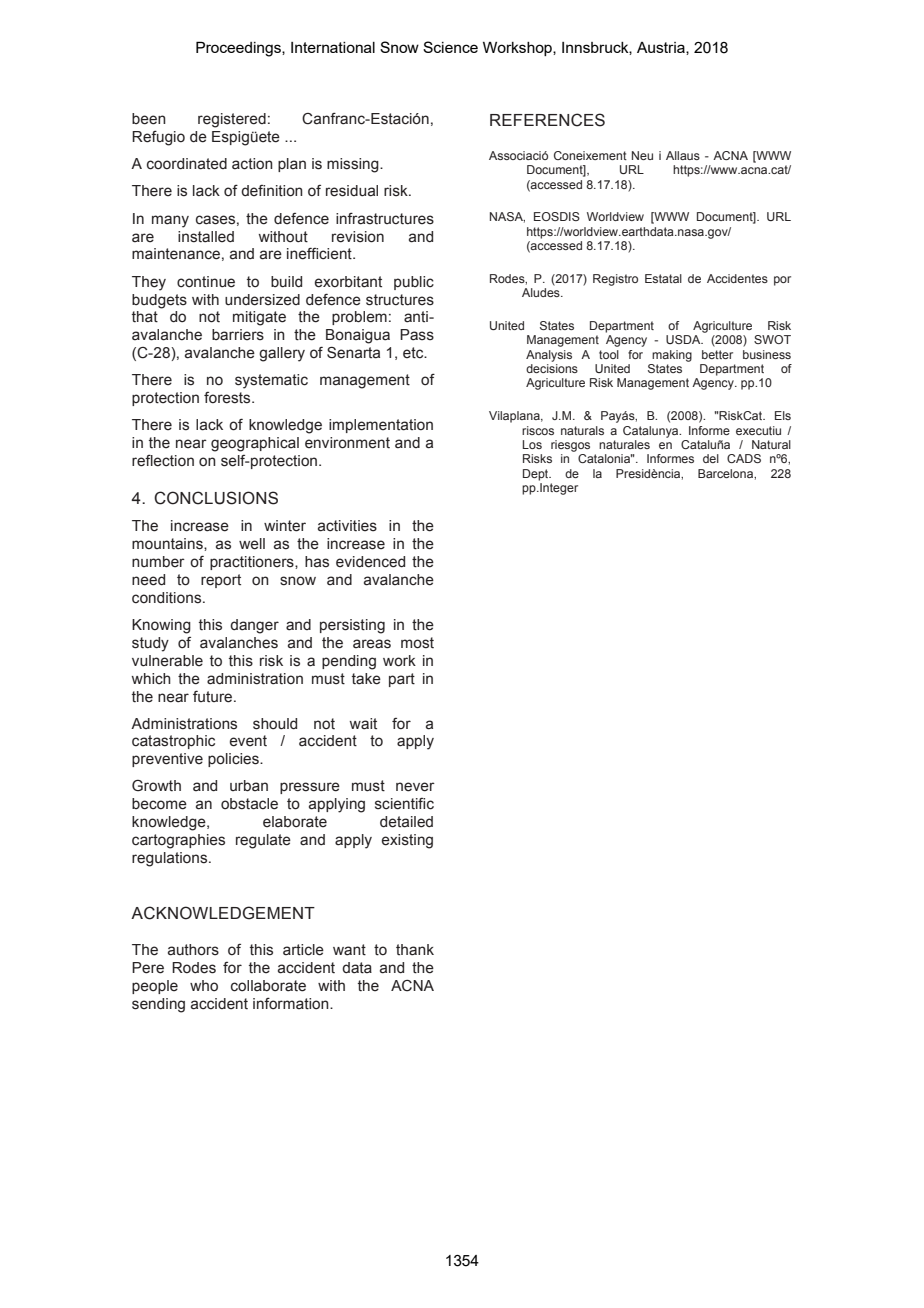 This page has width=924, height=1308. I want to click on future, so click(214, 696).
